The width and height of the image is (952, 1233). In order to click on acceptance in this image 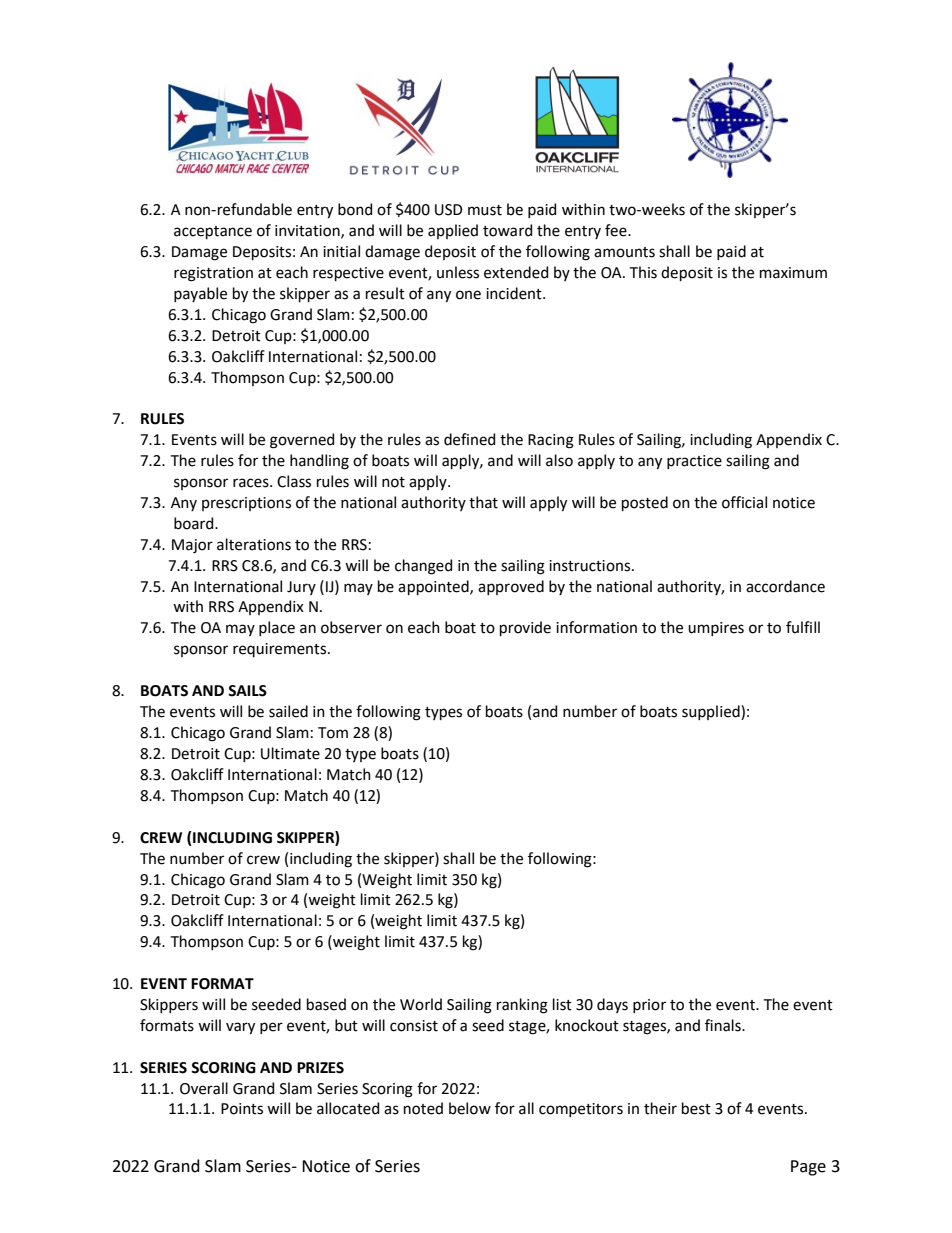, I will do `click(213, 232)`.
